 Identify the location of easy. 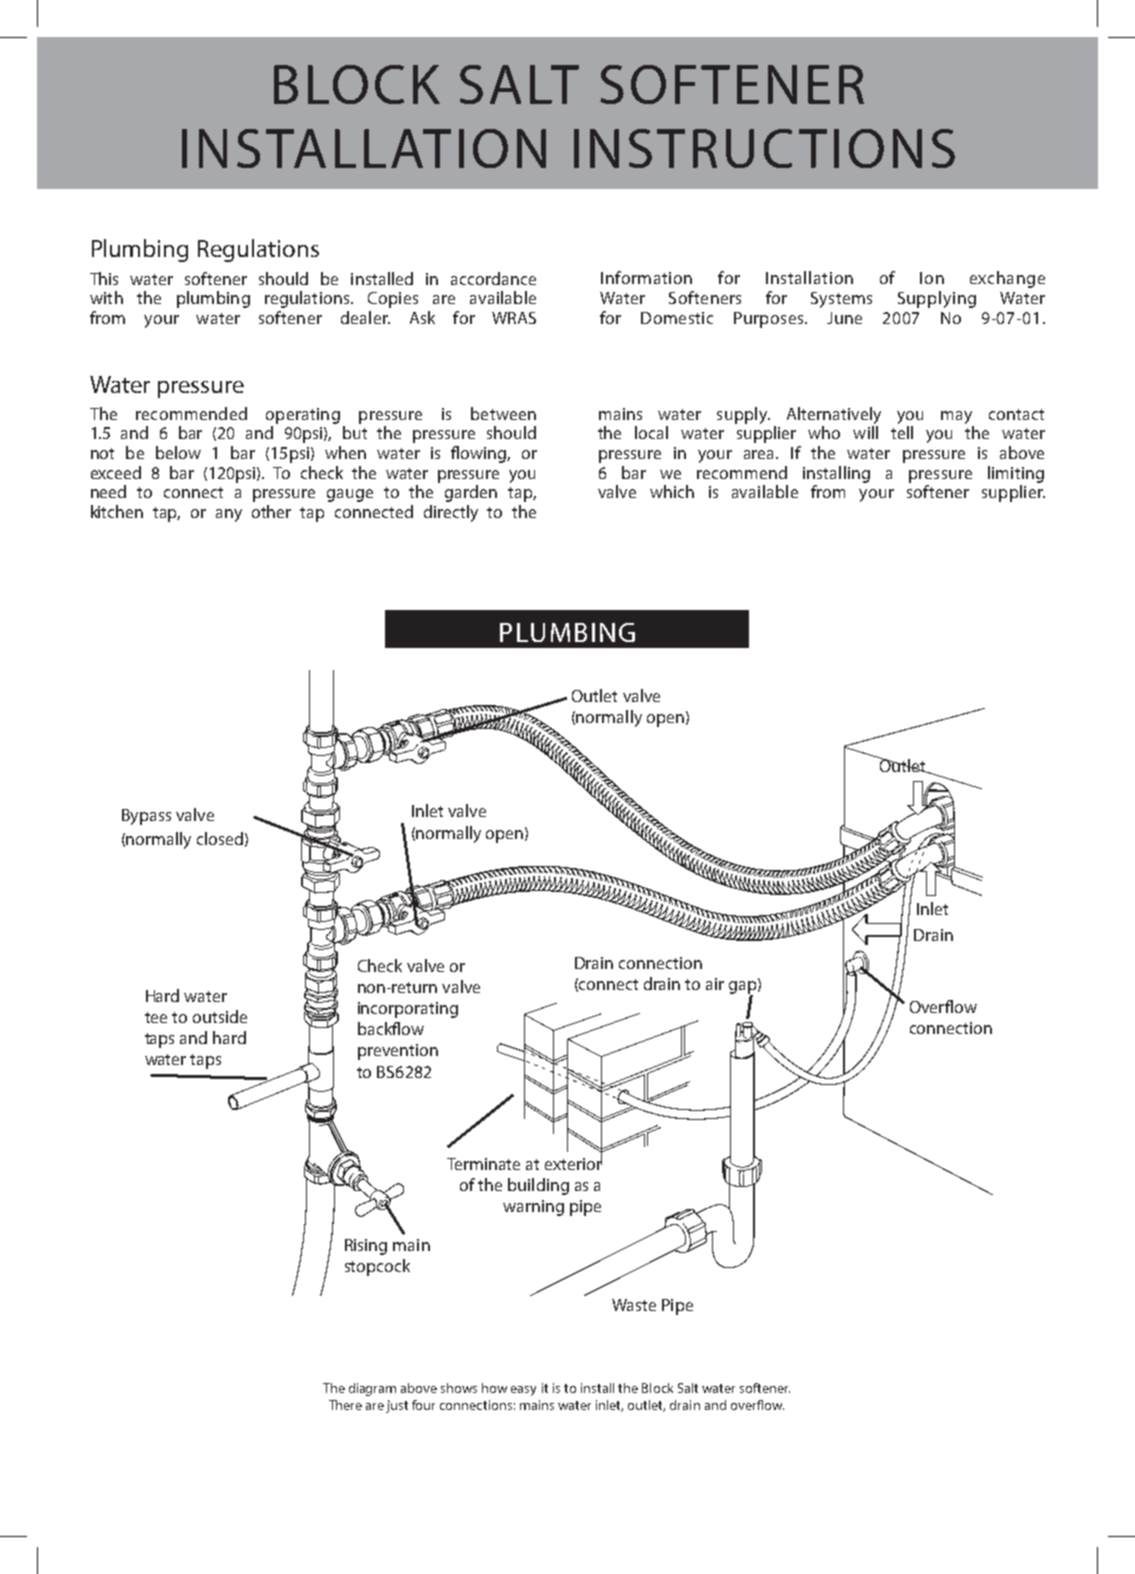
(523, 1391).
